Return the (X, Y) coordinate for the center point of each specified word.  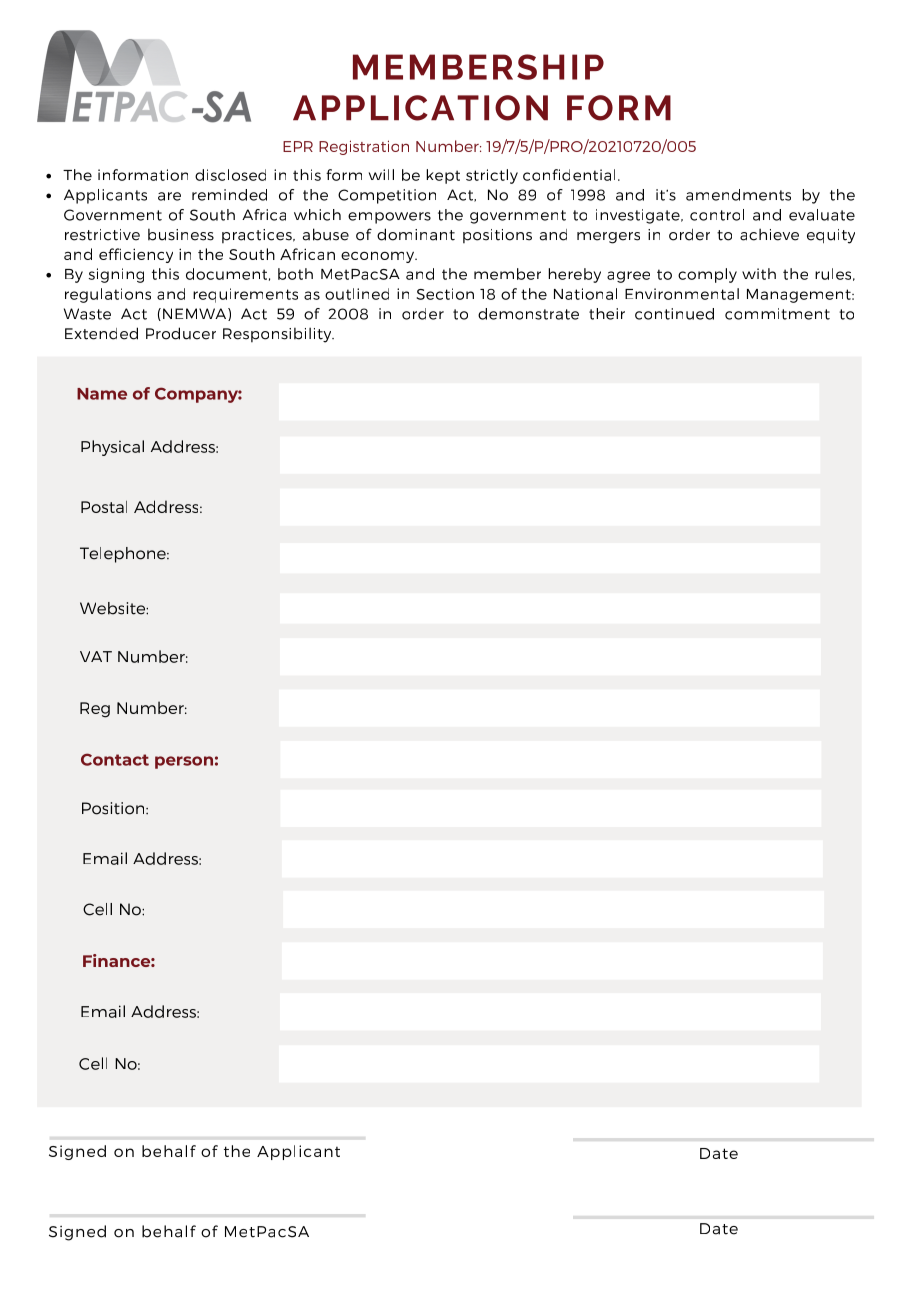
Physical (112, 448)
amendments (738, 195)
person (184, 762)
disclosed (230, 175)
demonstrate (528, 314)
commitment (777, 314)
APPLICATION (420, 108)
